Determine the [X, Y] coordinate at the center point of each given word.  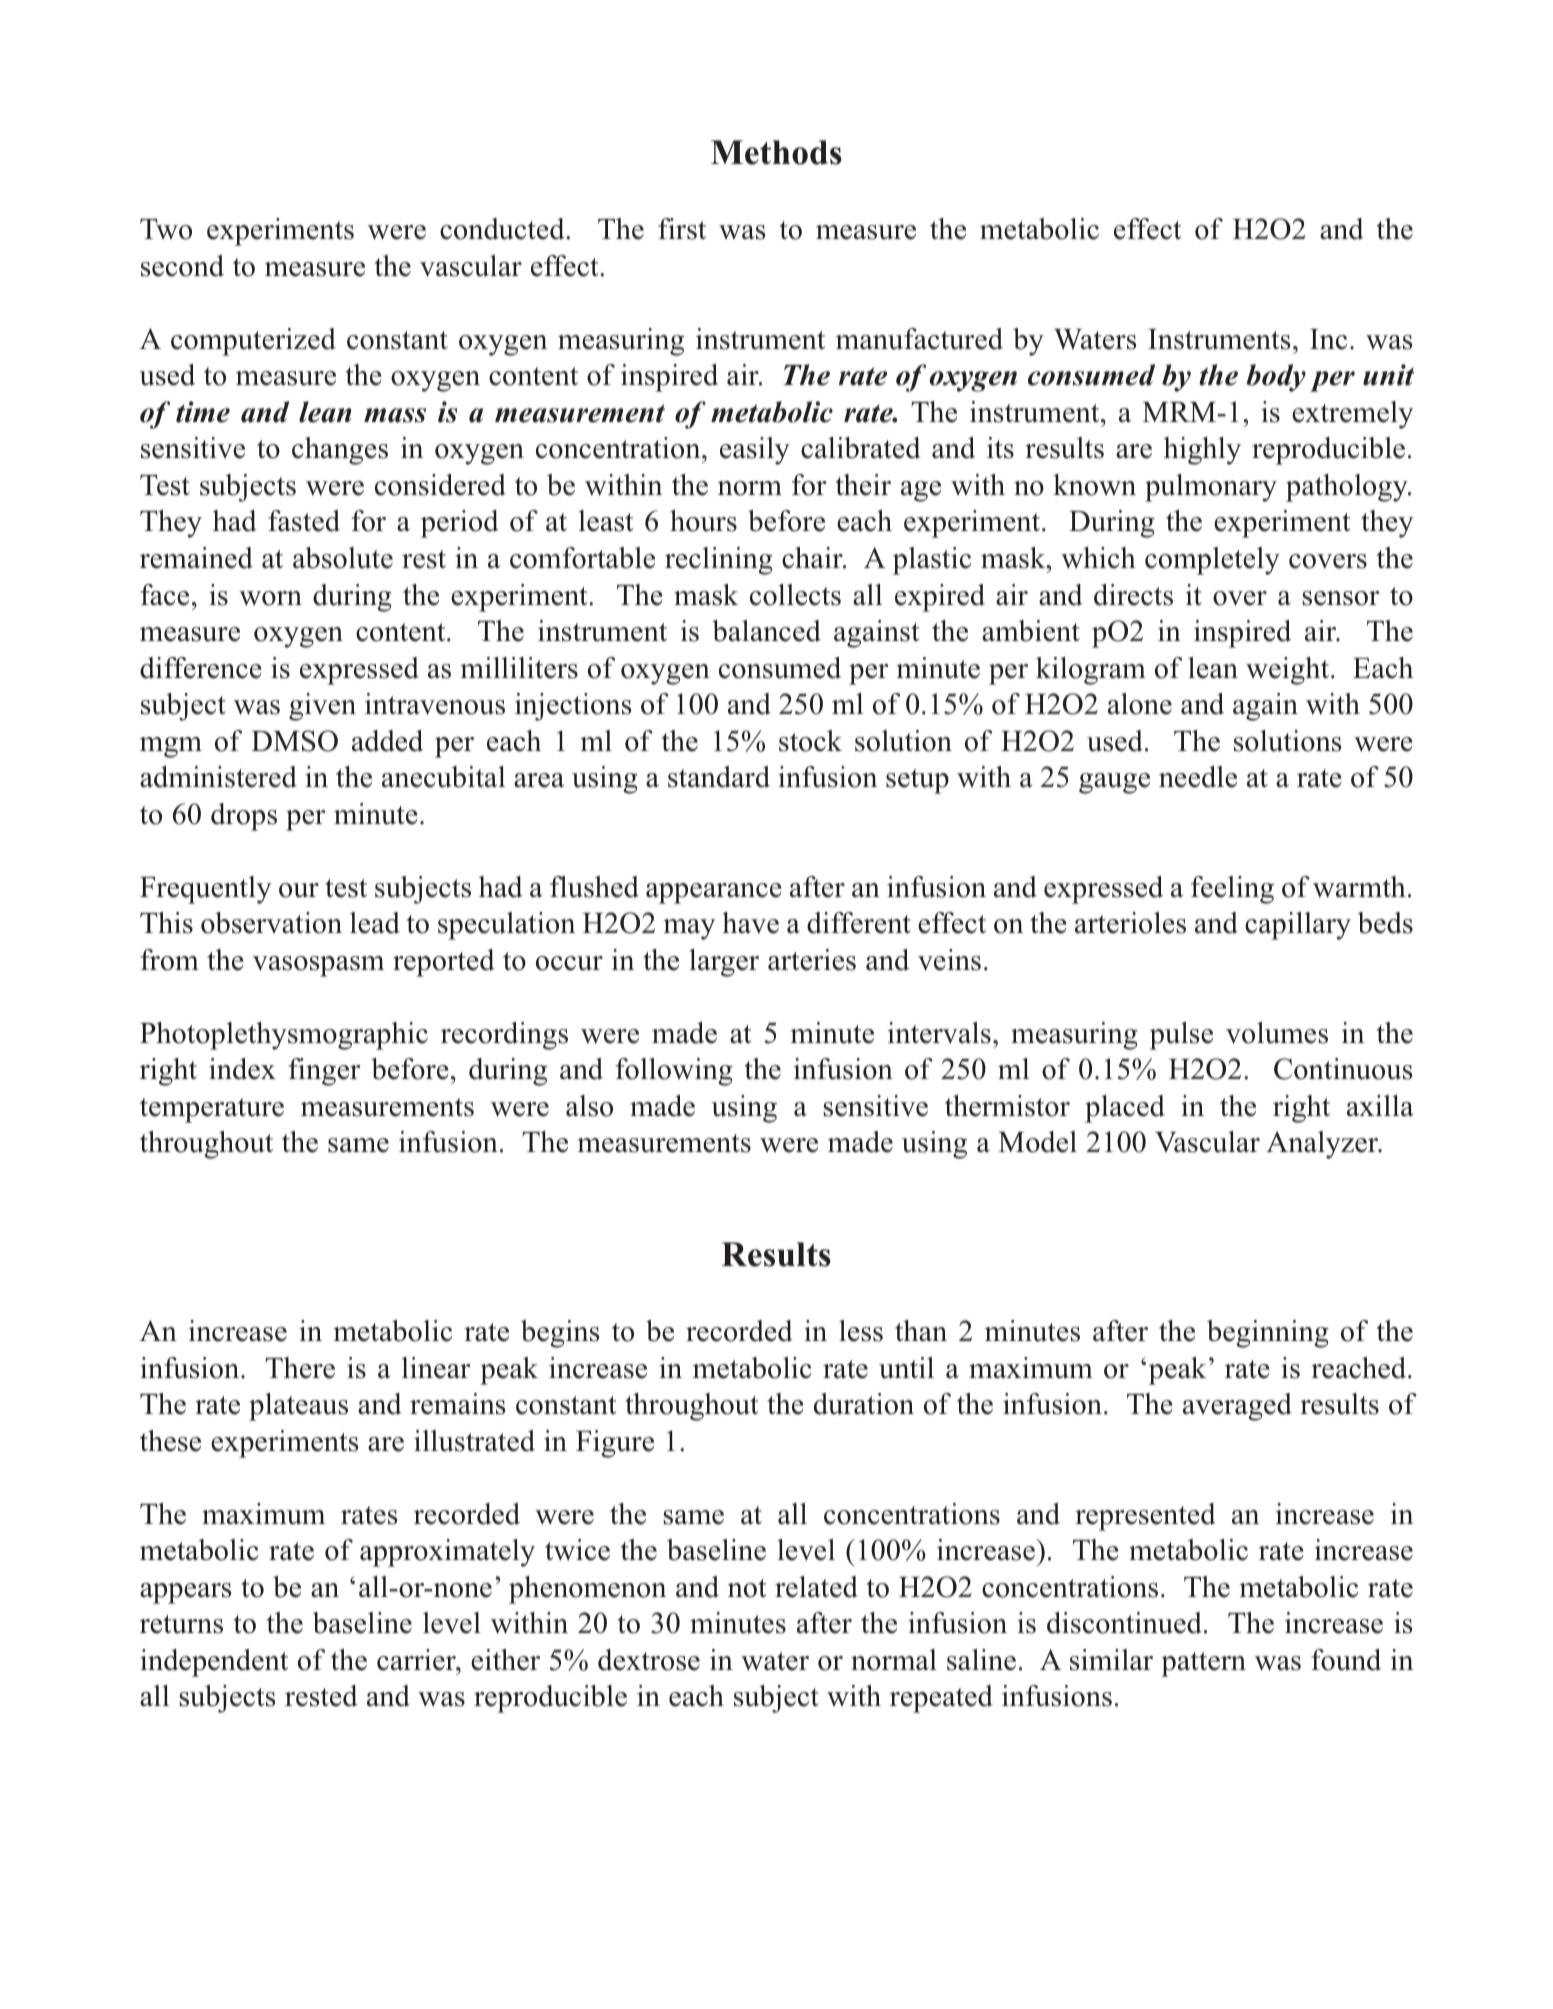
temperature [212, 1110]
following [674, 1072]
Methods [776, 152]
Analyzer [1323, 1145]
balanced [766, 631]
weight [1289, 671]
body [1276, 378]
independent [214, 1663]
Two [166, 229]
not [747, 1588]
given [322, 707]
